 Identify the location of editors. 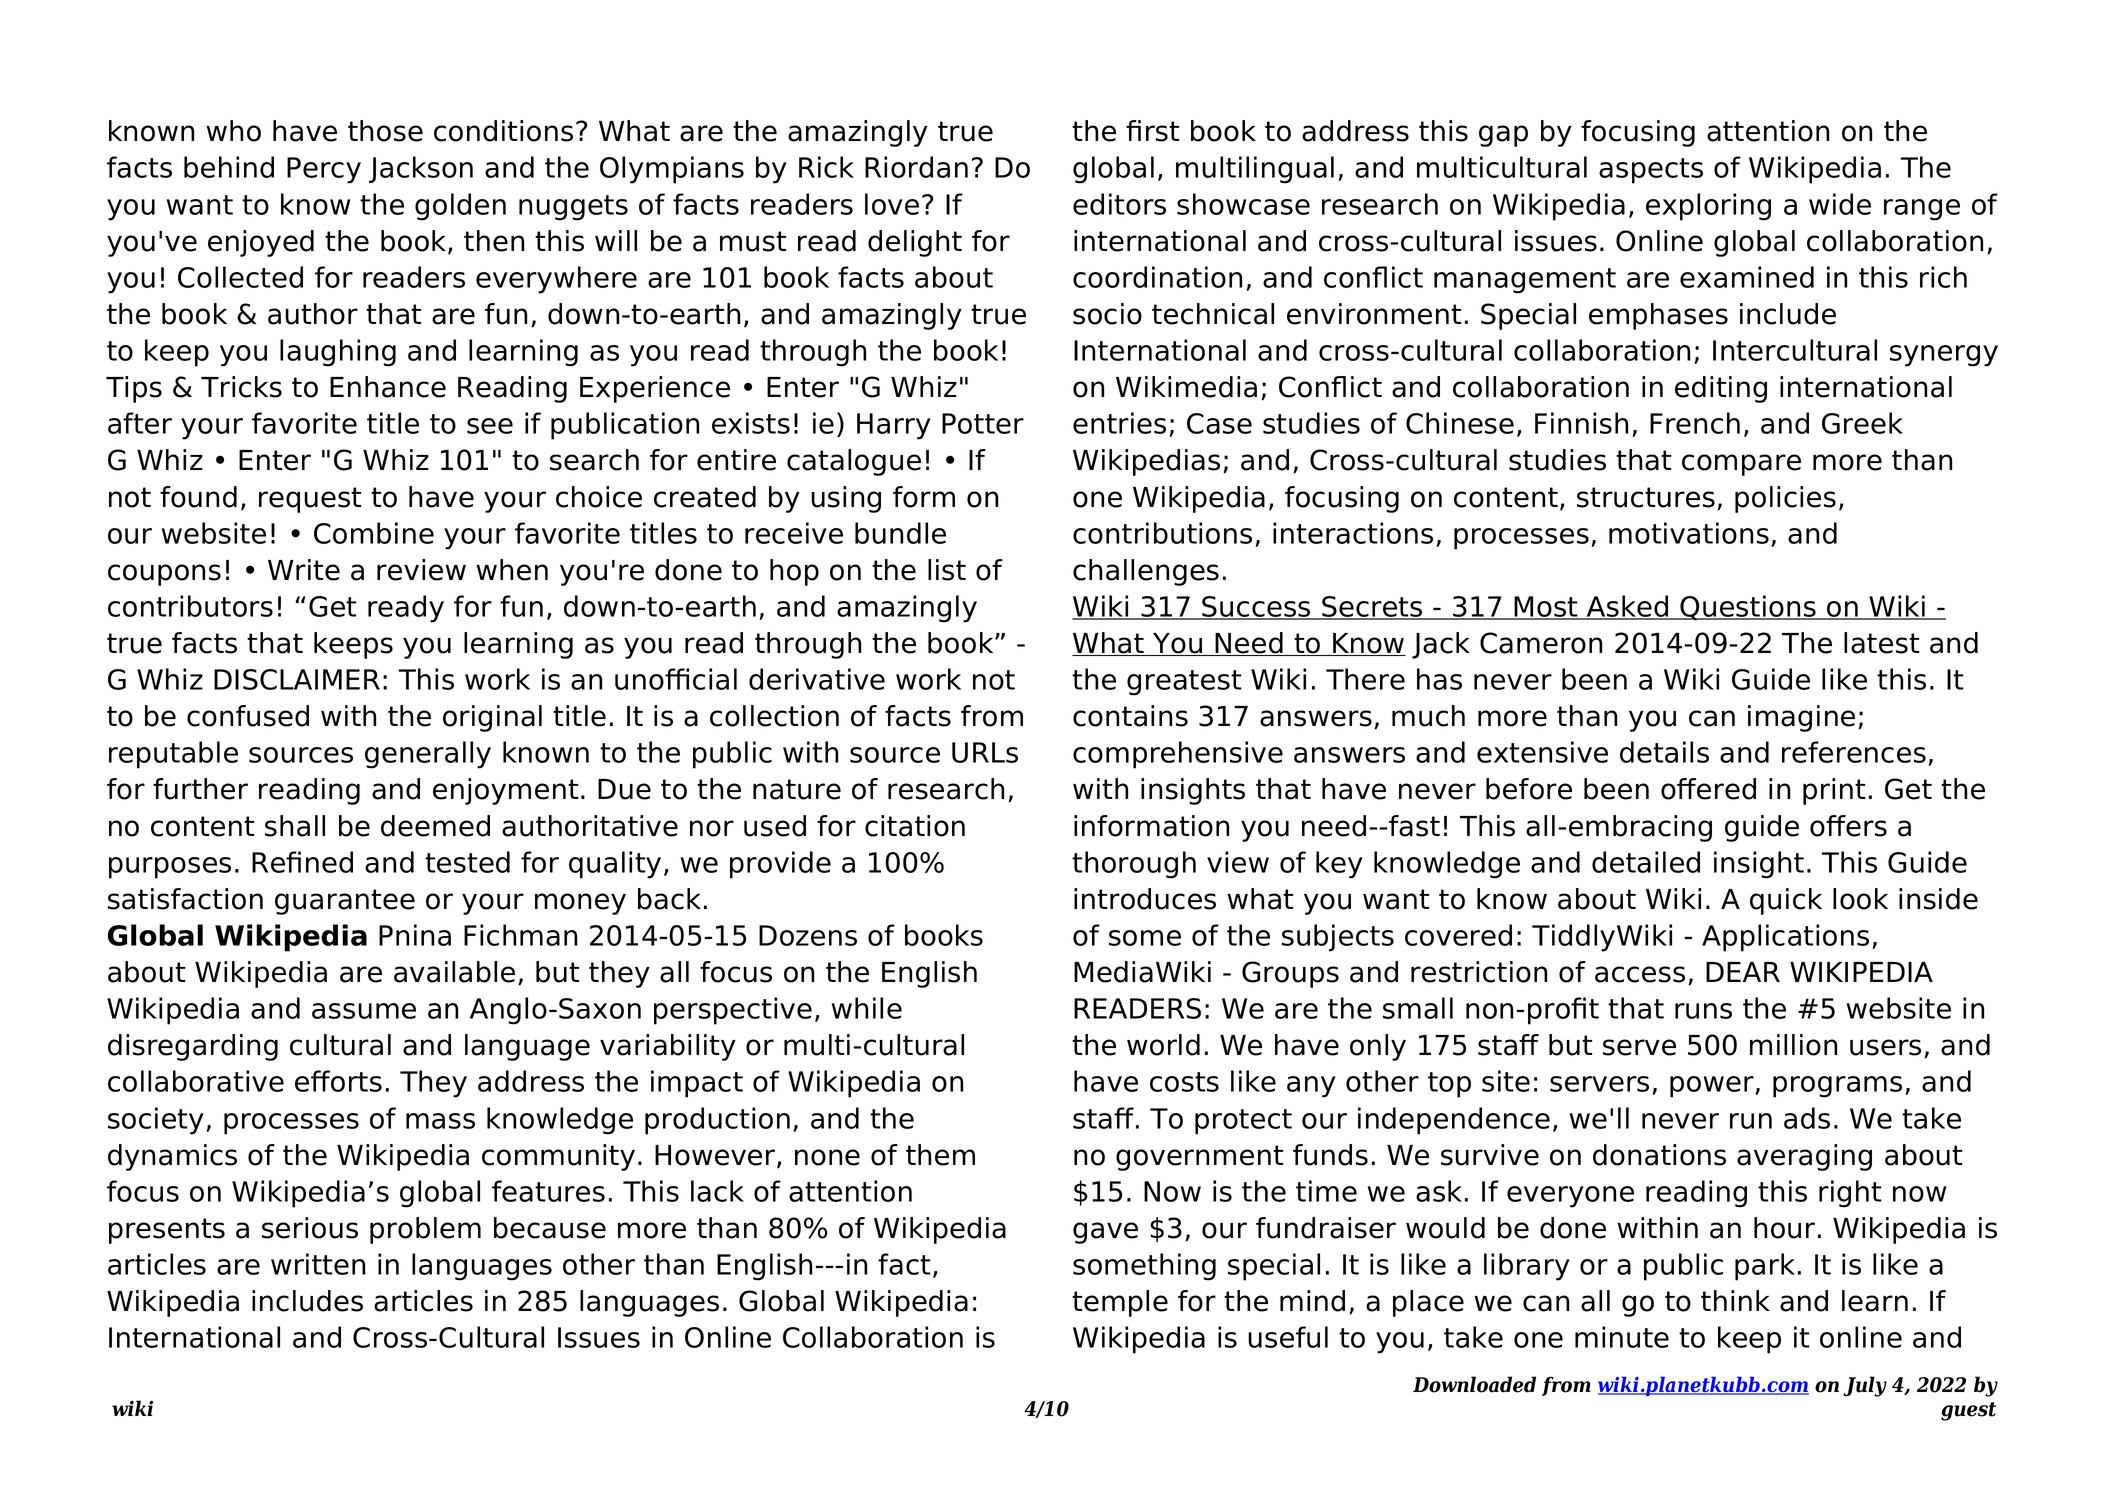
(1119, 204).
